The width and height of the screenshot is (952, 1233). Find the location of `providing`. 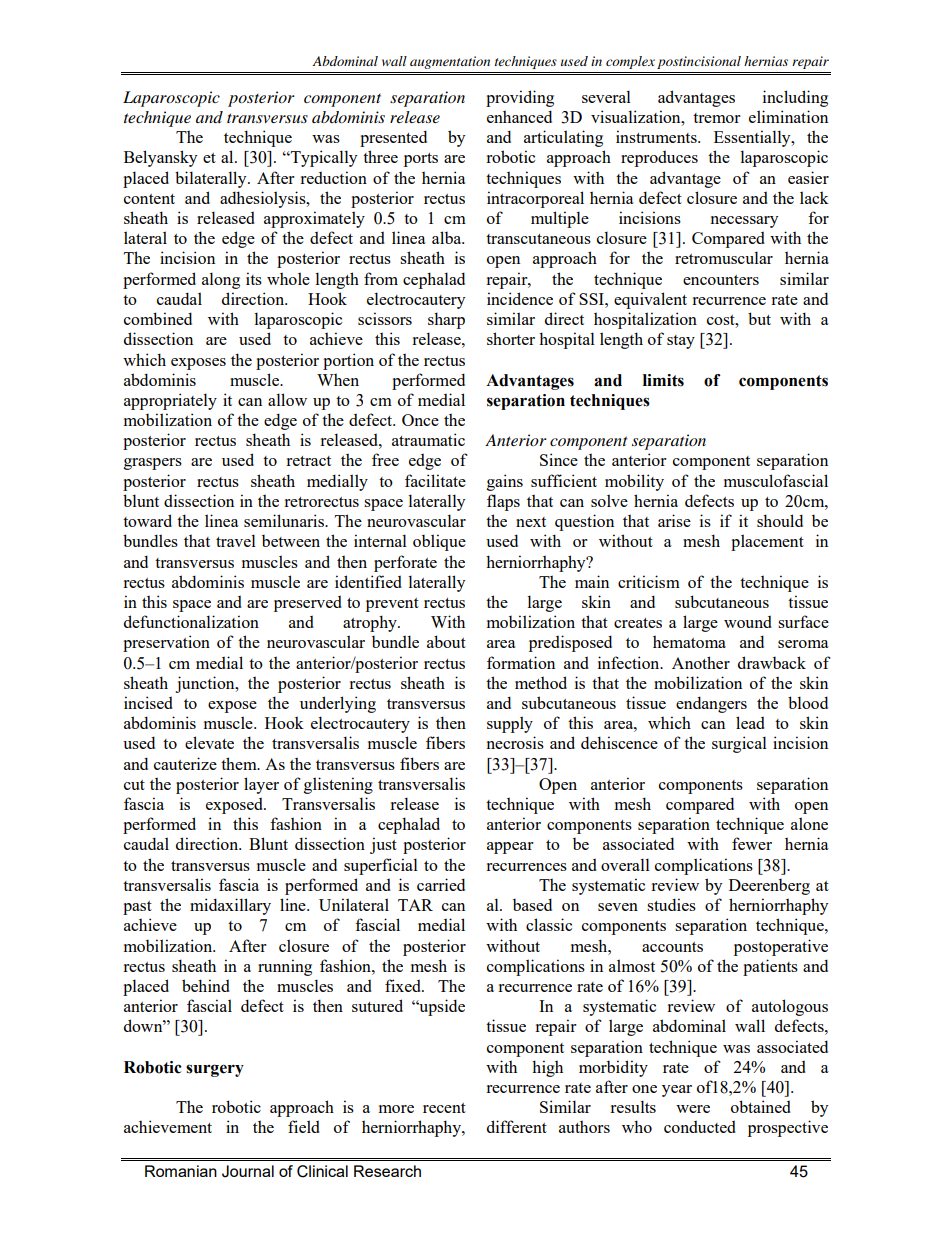

providing is located at coordinates (520, 98).
